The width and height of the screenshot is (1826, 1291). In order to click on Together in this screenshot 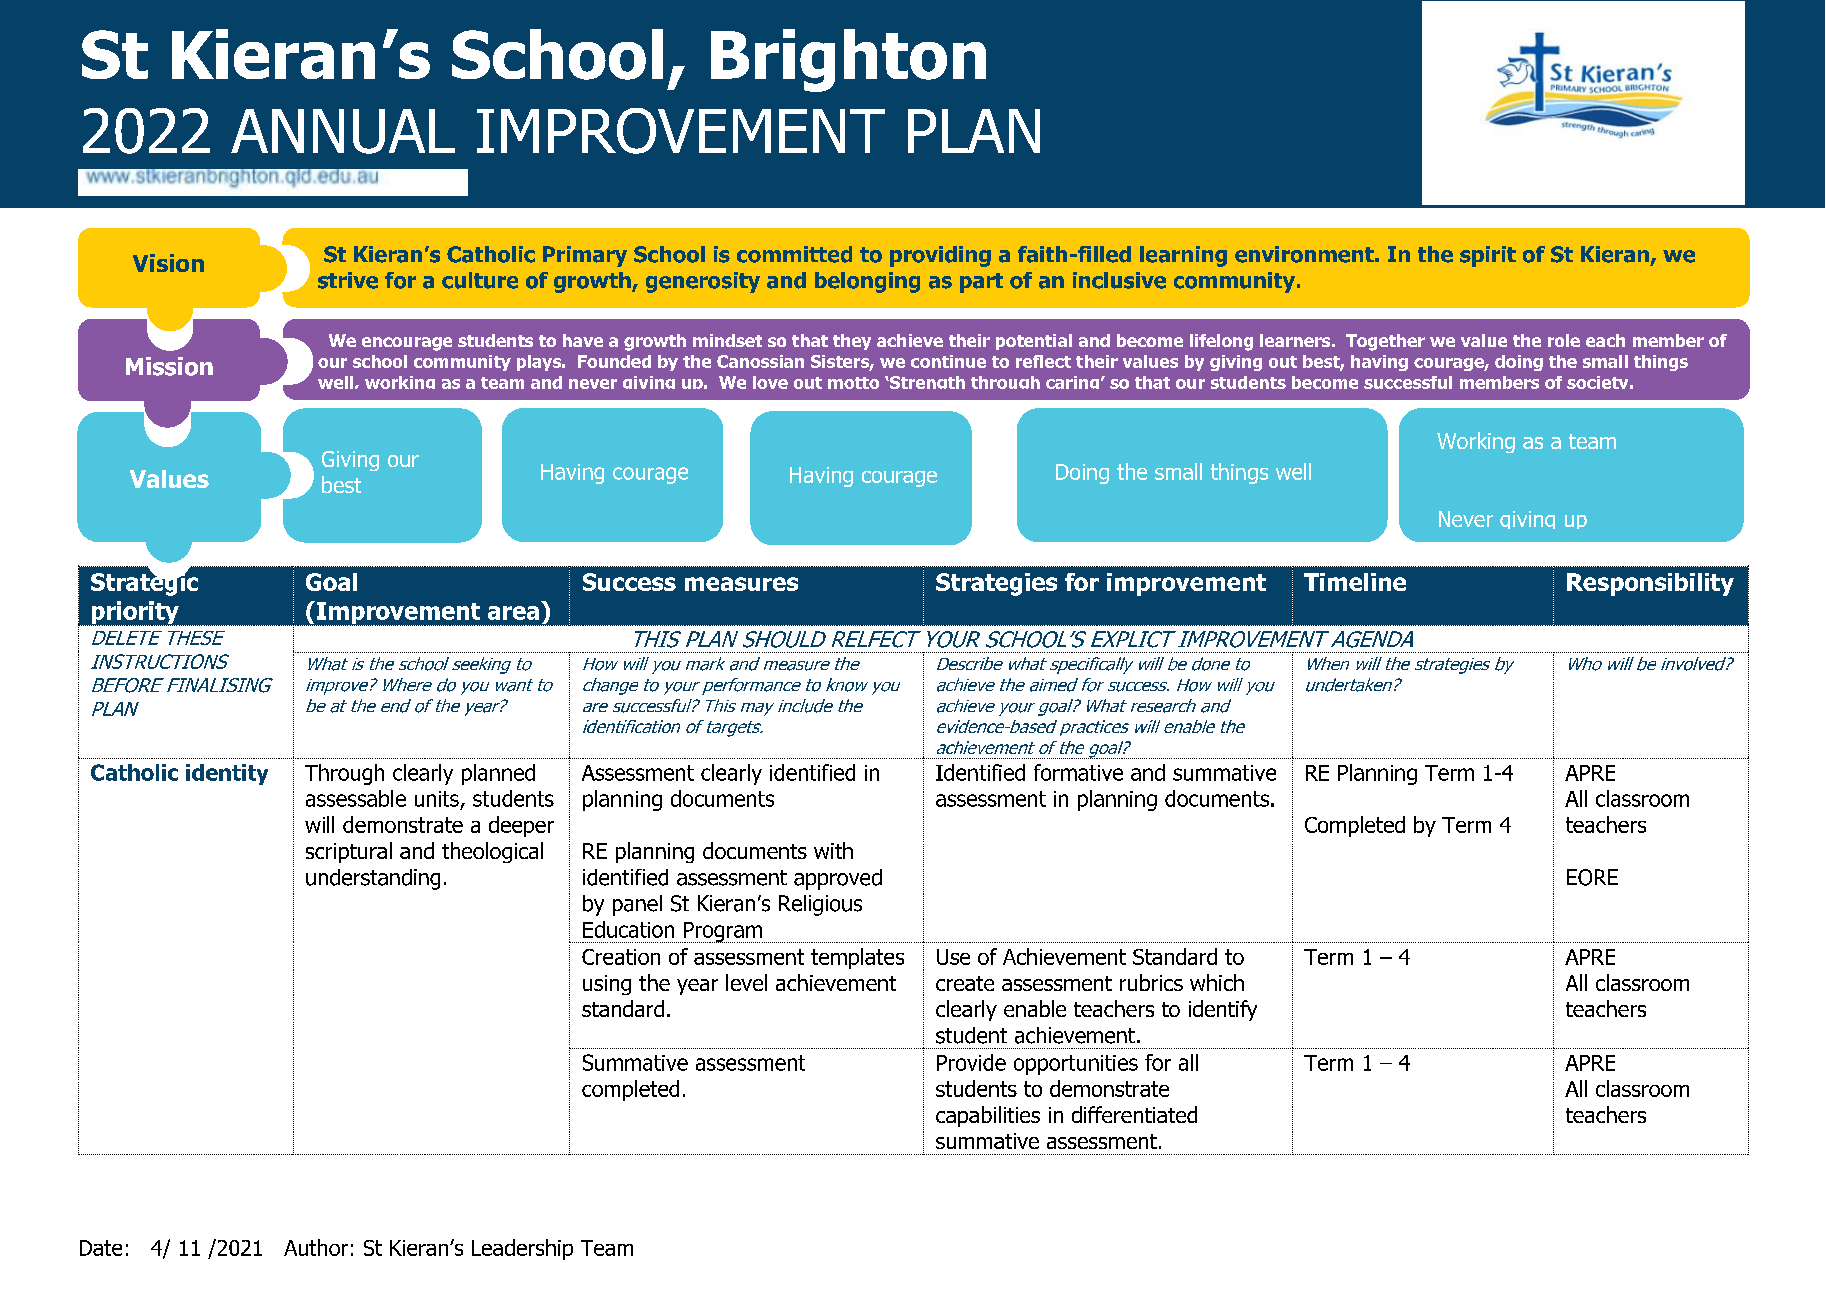, I will do `click(1385, 342)`.
